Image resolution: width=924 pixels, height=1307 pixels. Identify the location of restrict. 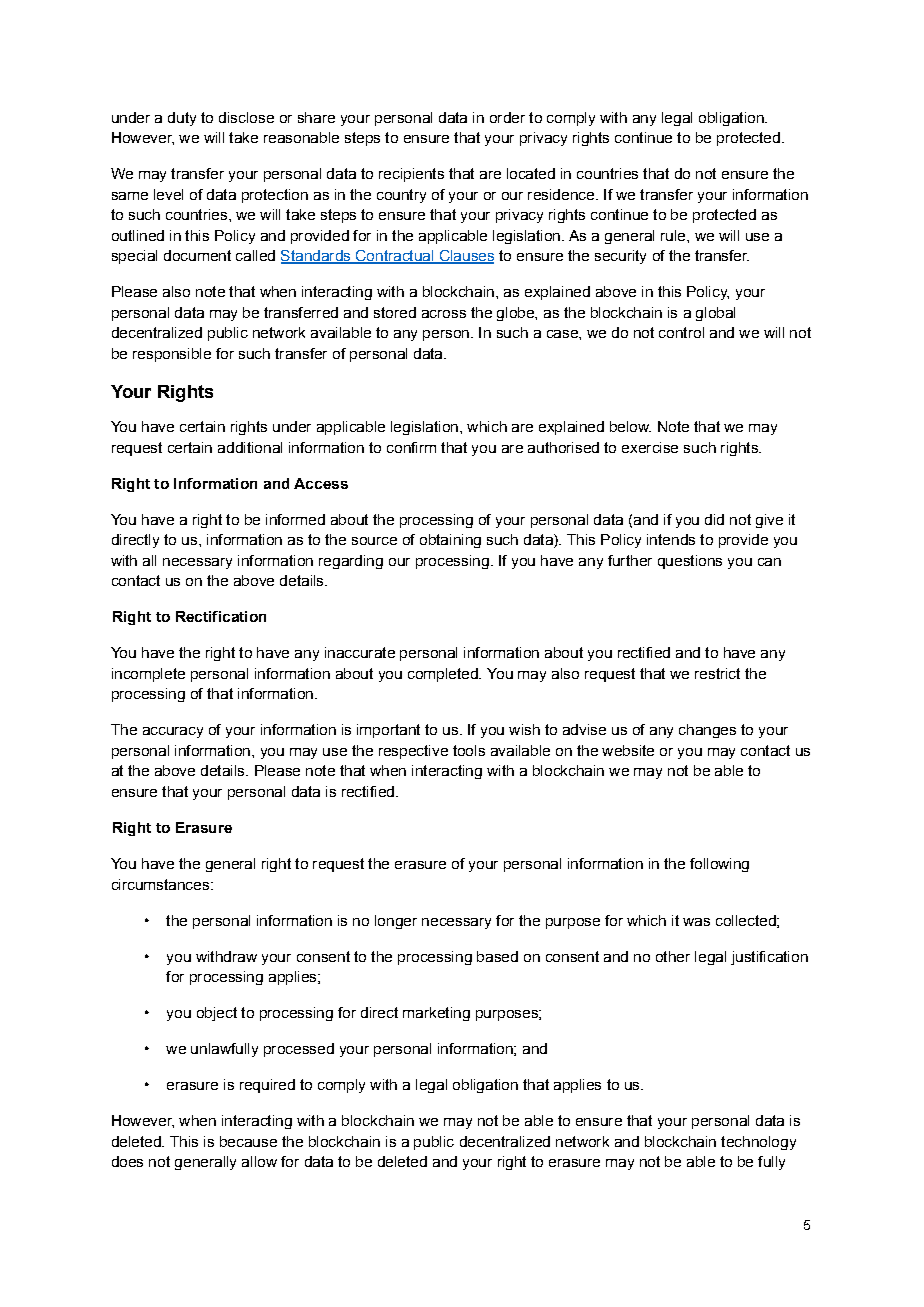
(717, 673).
